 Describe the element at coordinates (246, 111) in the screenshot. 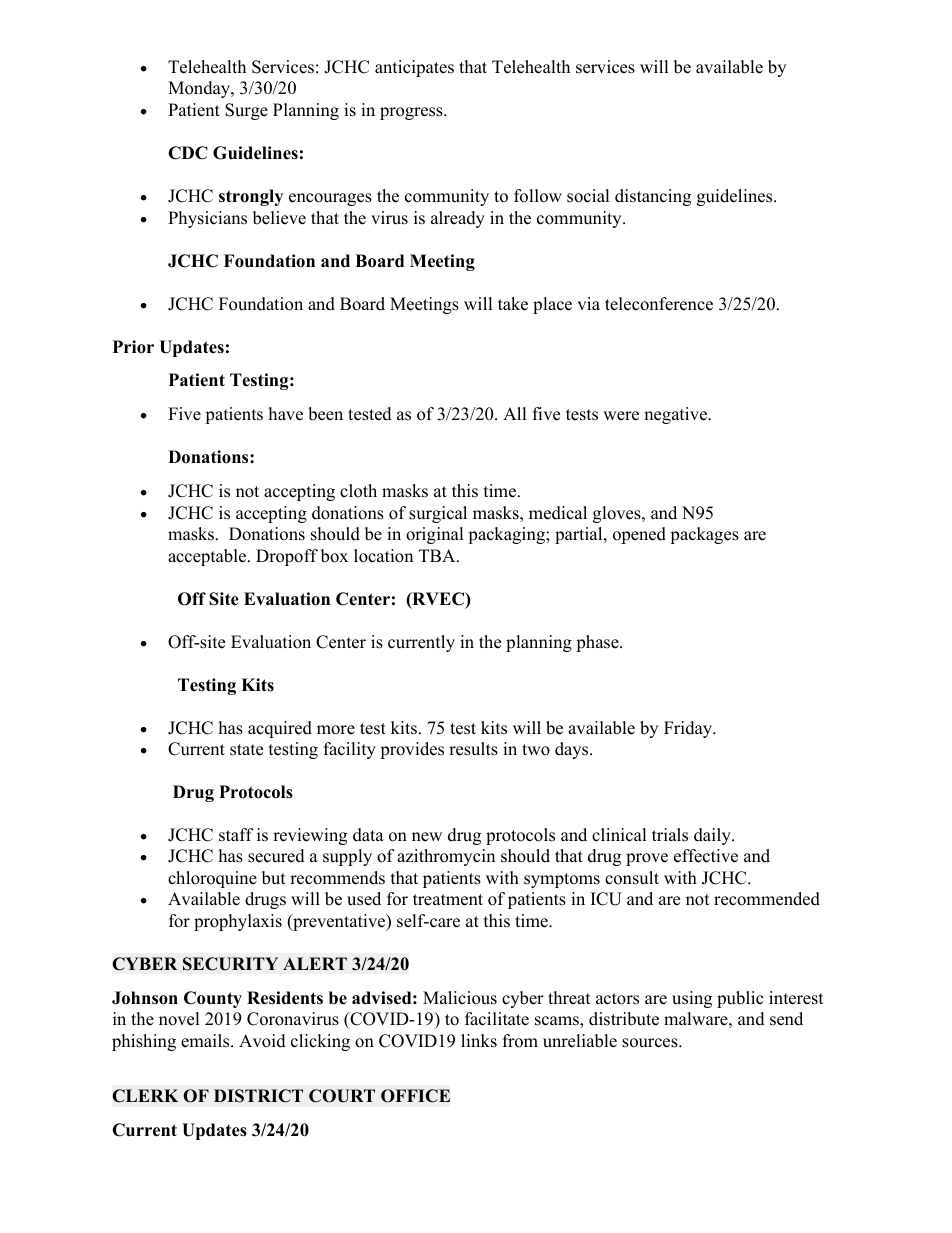

I see `Surge` at that location.
